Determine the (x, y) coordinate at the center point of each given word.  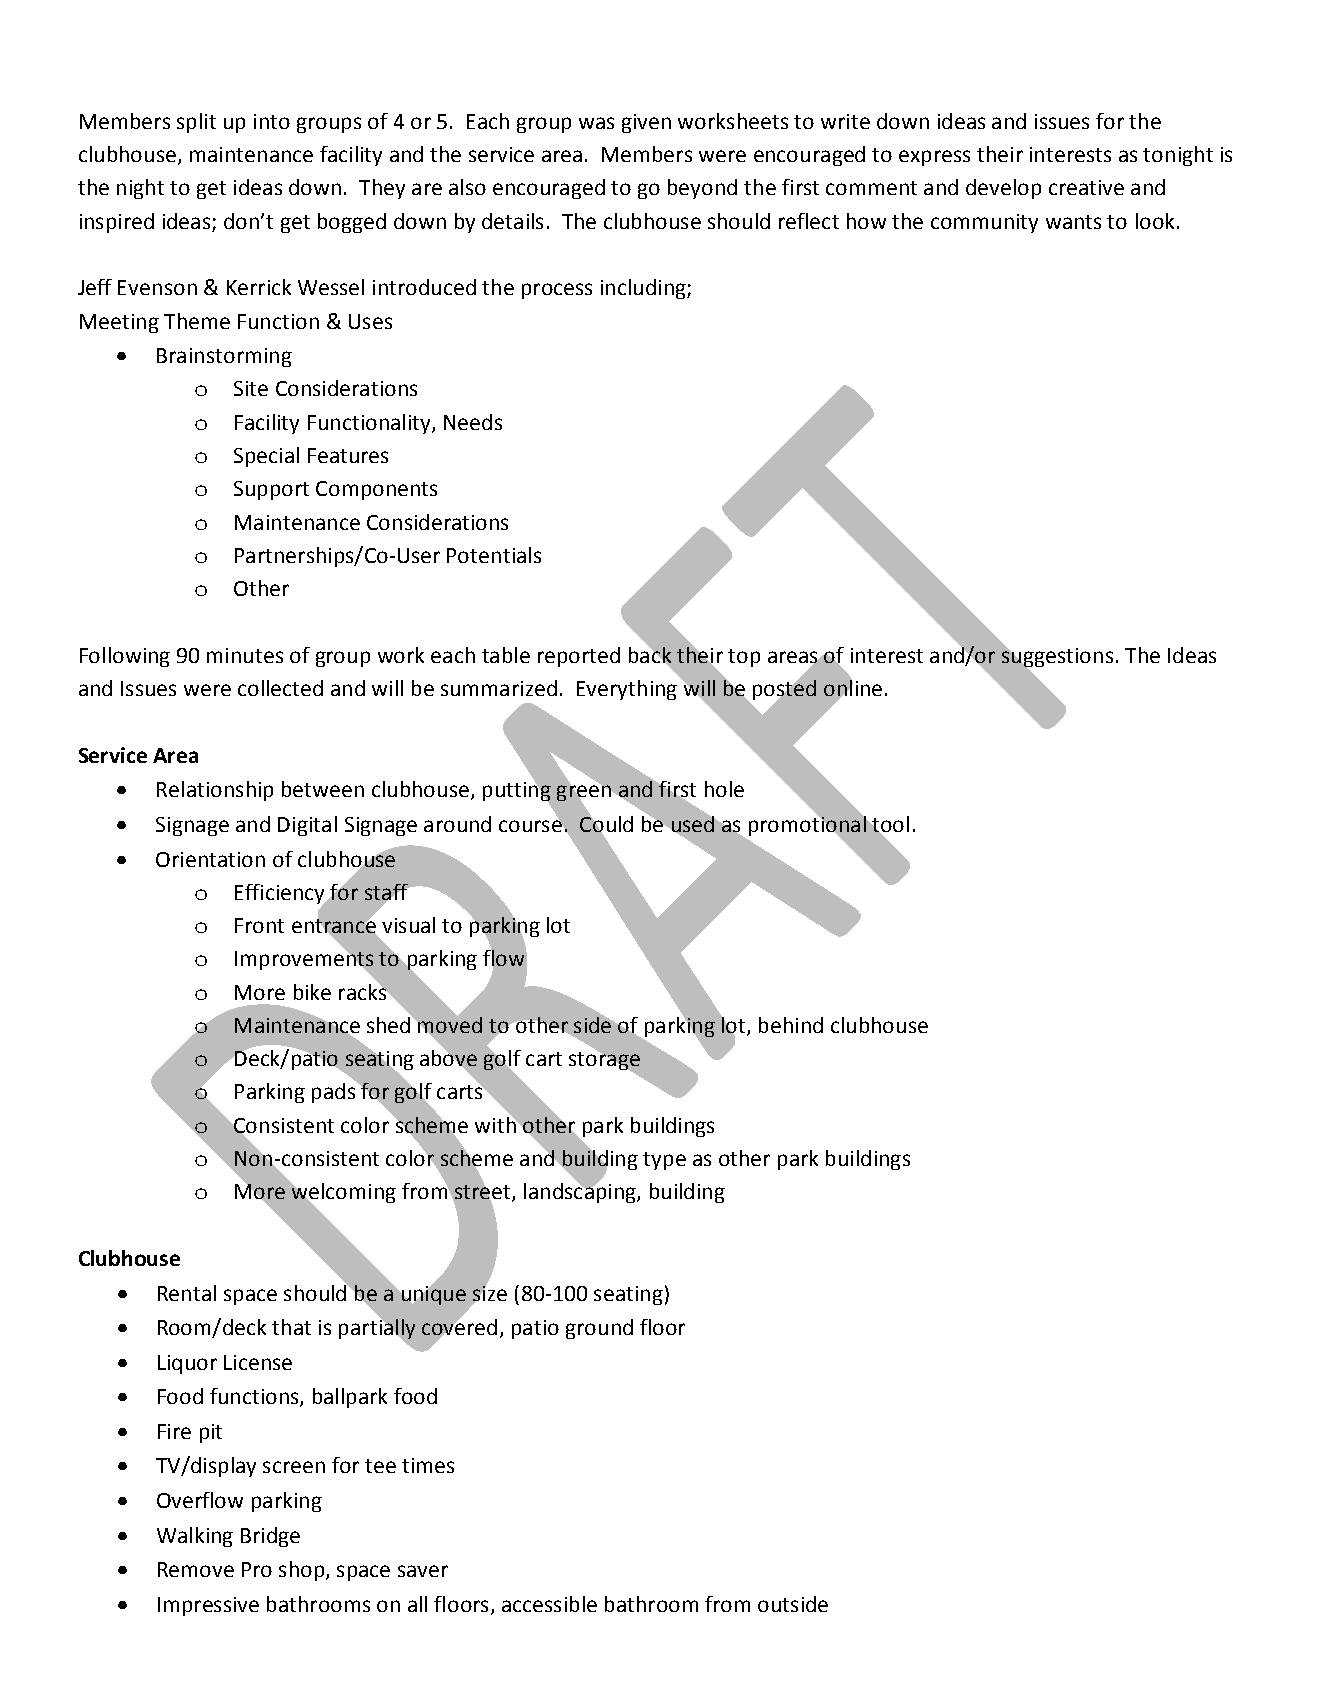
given (646, 123)
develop (1003, 189)
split (196, 123)
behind (791, 1025)
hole (724, 789)
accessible (549, 1604)
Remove (196, 1569)
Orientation (210, 859)
